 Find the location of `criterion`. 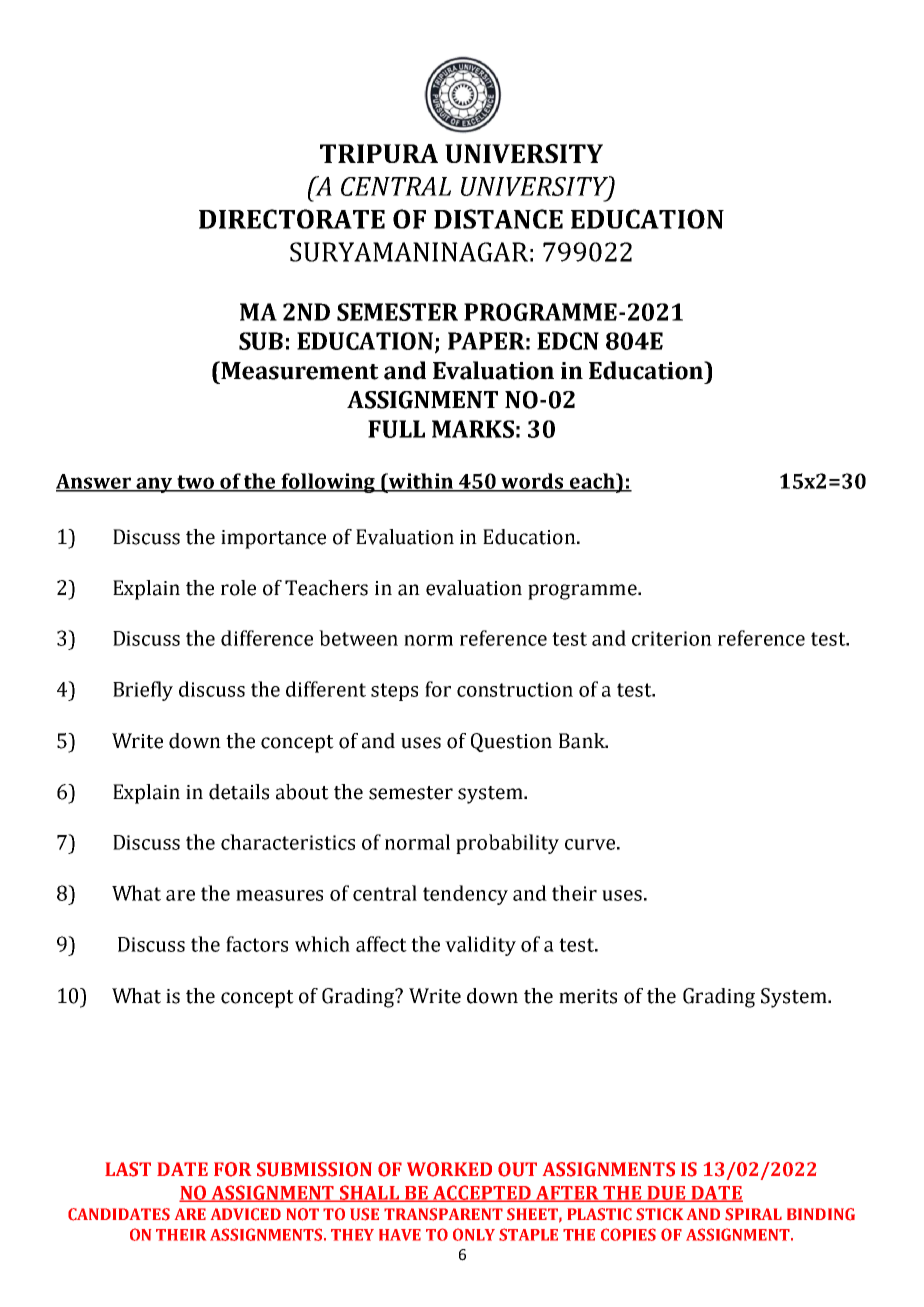

criterion is located at coordinates (672, 638).
